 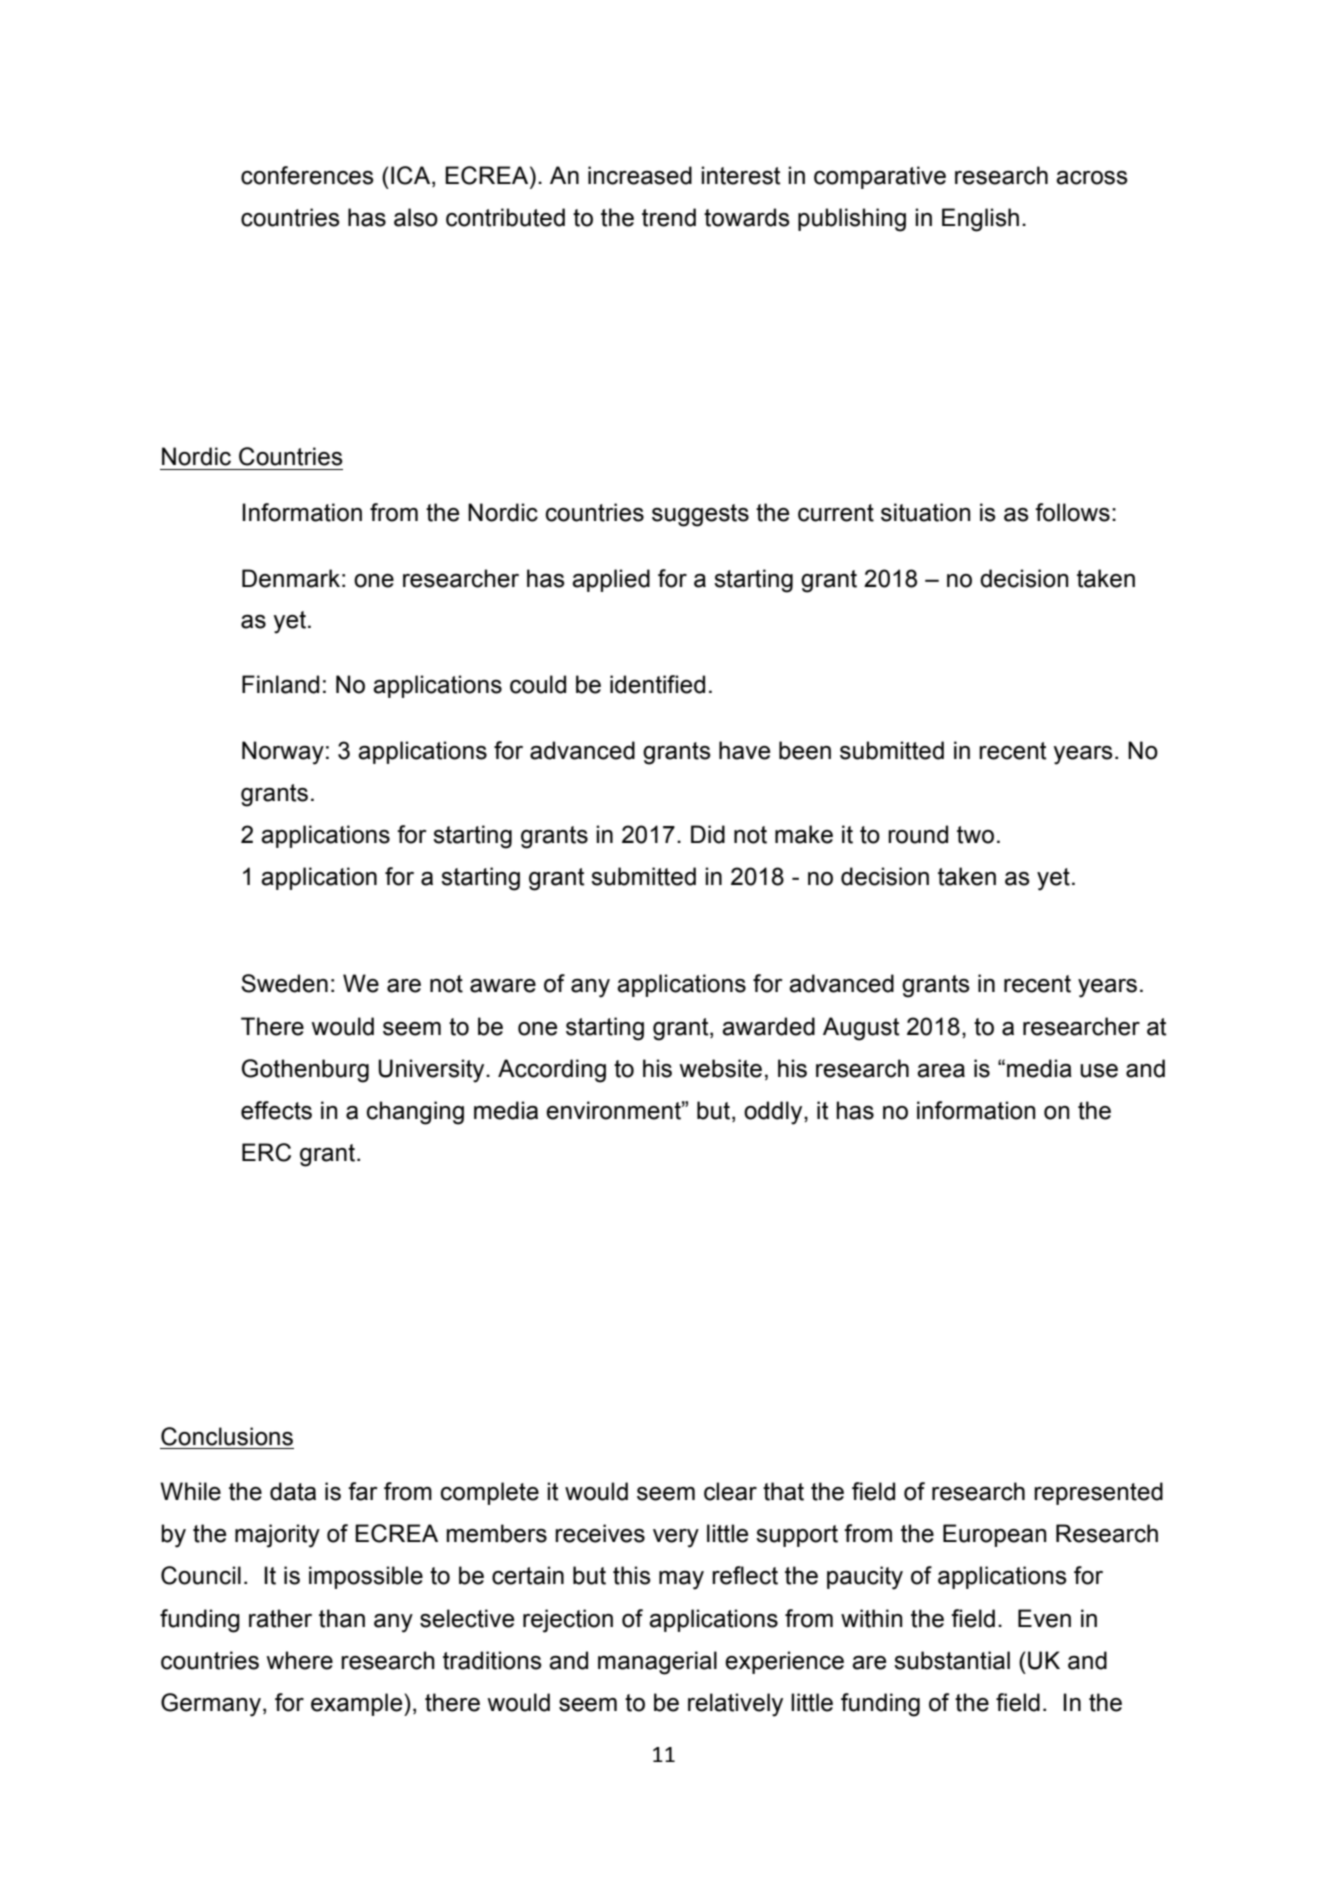 What do you see at coordinates (1098, 1493) in the screenshot?
I see `represented` at bounding box center [1098, 1493].
